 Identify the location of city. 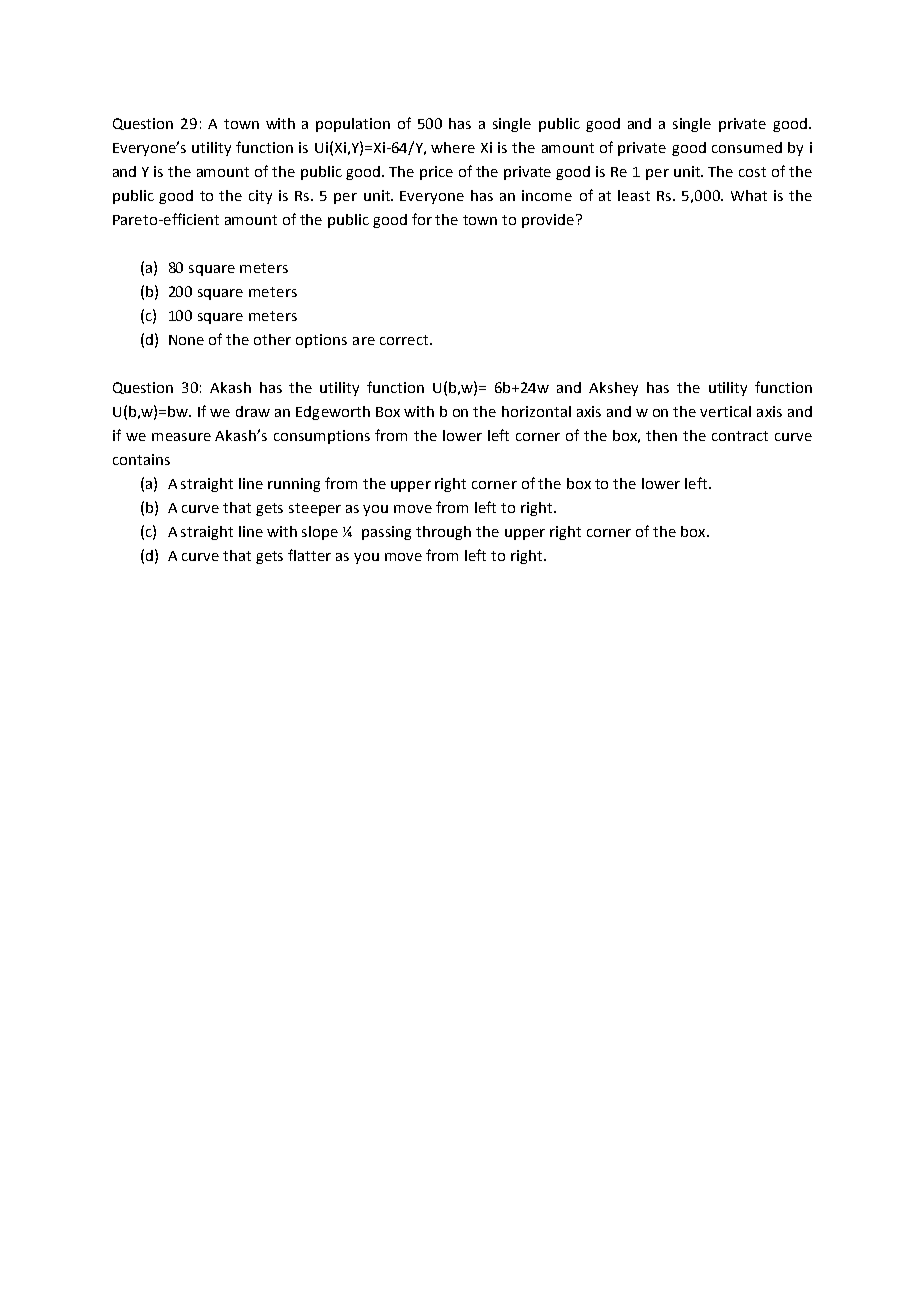
(260, 197).
